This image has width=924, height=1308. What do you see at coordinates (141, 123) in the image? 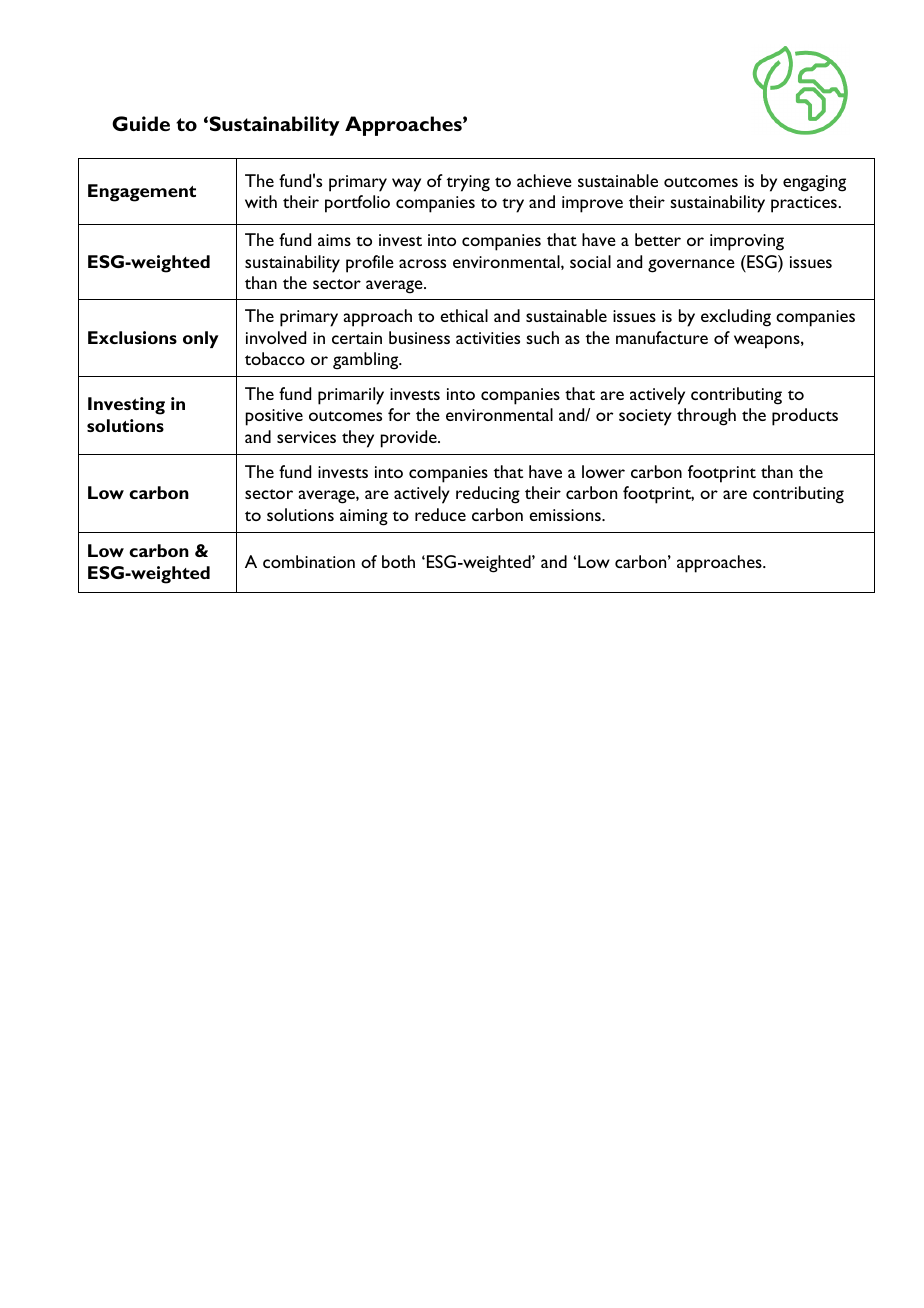
I see `Guide` at bounding box center [141, 123].
